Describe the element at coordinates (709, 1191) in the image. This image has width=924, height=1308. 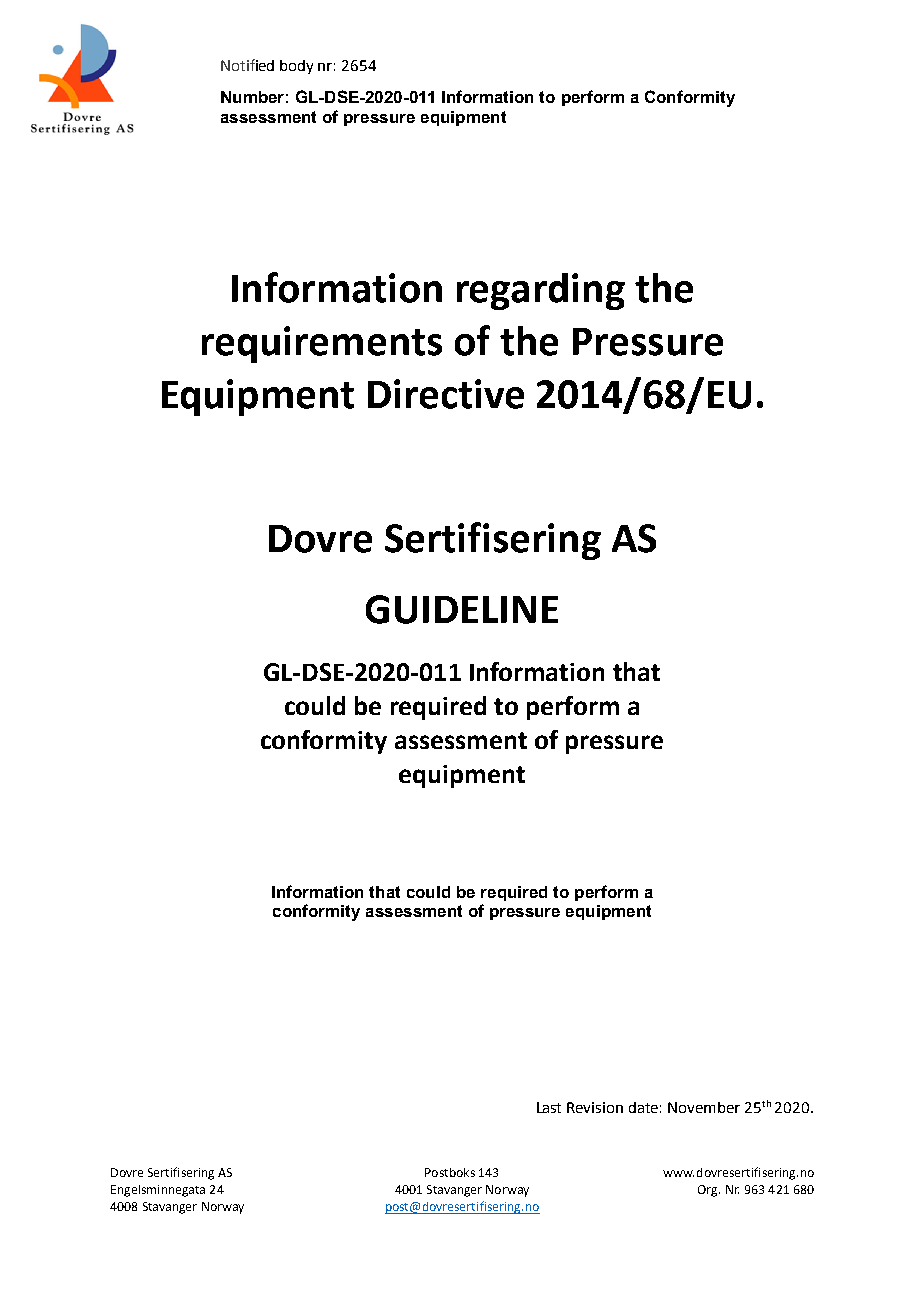
I see `Org` at that location.
